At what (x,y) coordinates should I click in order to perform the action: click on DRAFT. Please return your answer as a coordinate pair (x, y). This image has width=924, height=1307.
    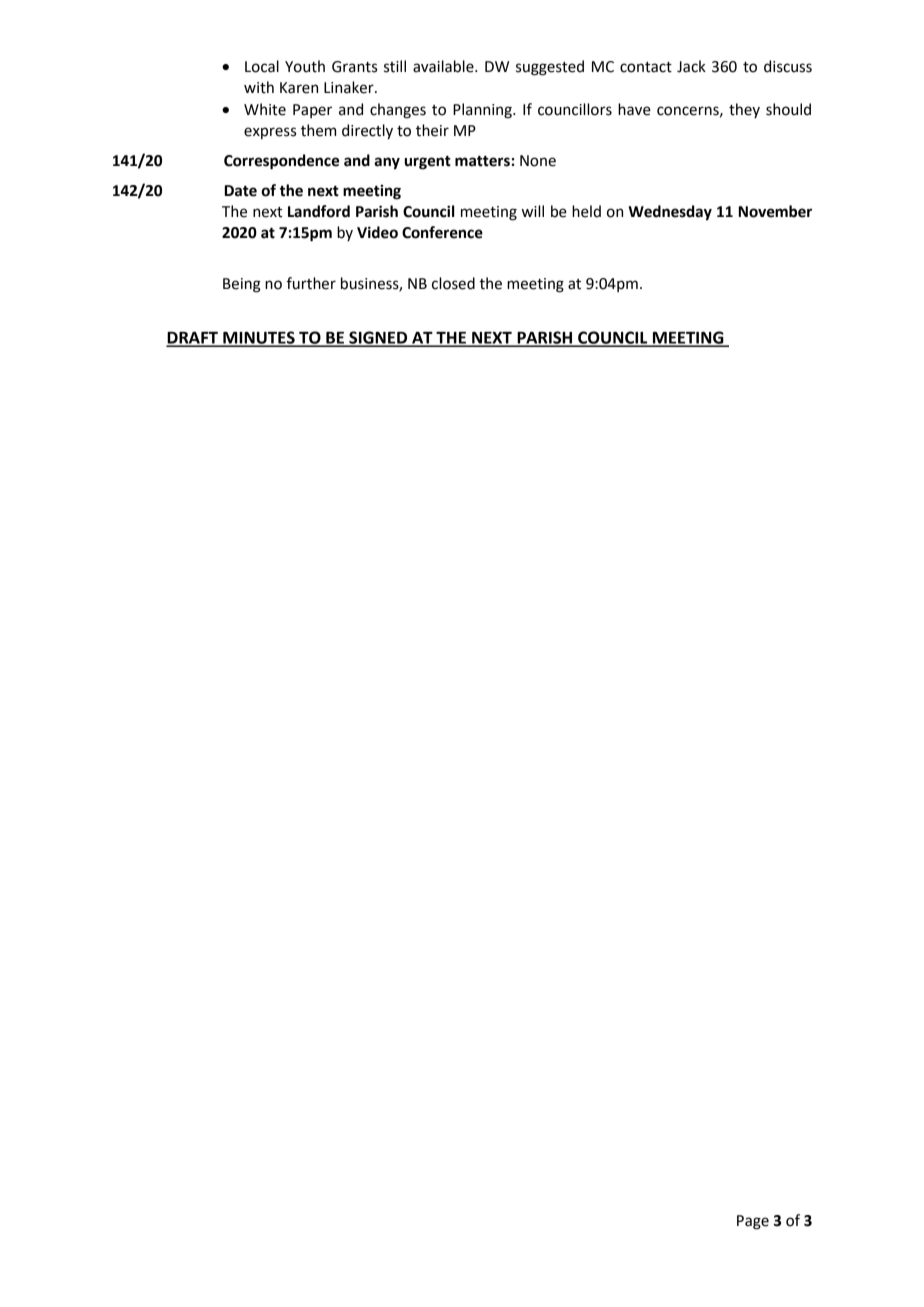
    Looking at the image, I should click on (193, 339).
